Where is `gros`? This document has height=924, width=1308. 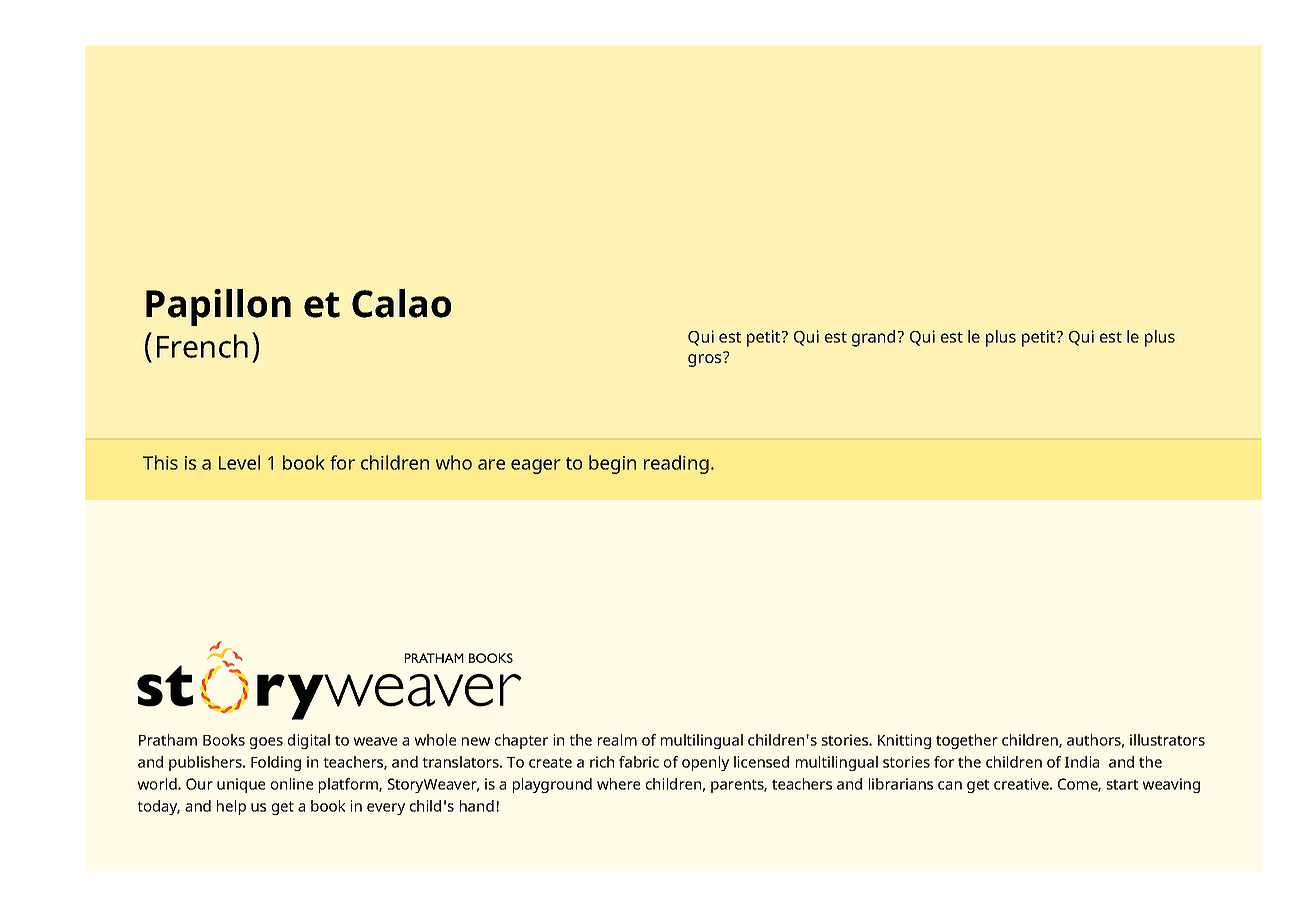
gros is located at coordinates (706, 359).
